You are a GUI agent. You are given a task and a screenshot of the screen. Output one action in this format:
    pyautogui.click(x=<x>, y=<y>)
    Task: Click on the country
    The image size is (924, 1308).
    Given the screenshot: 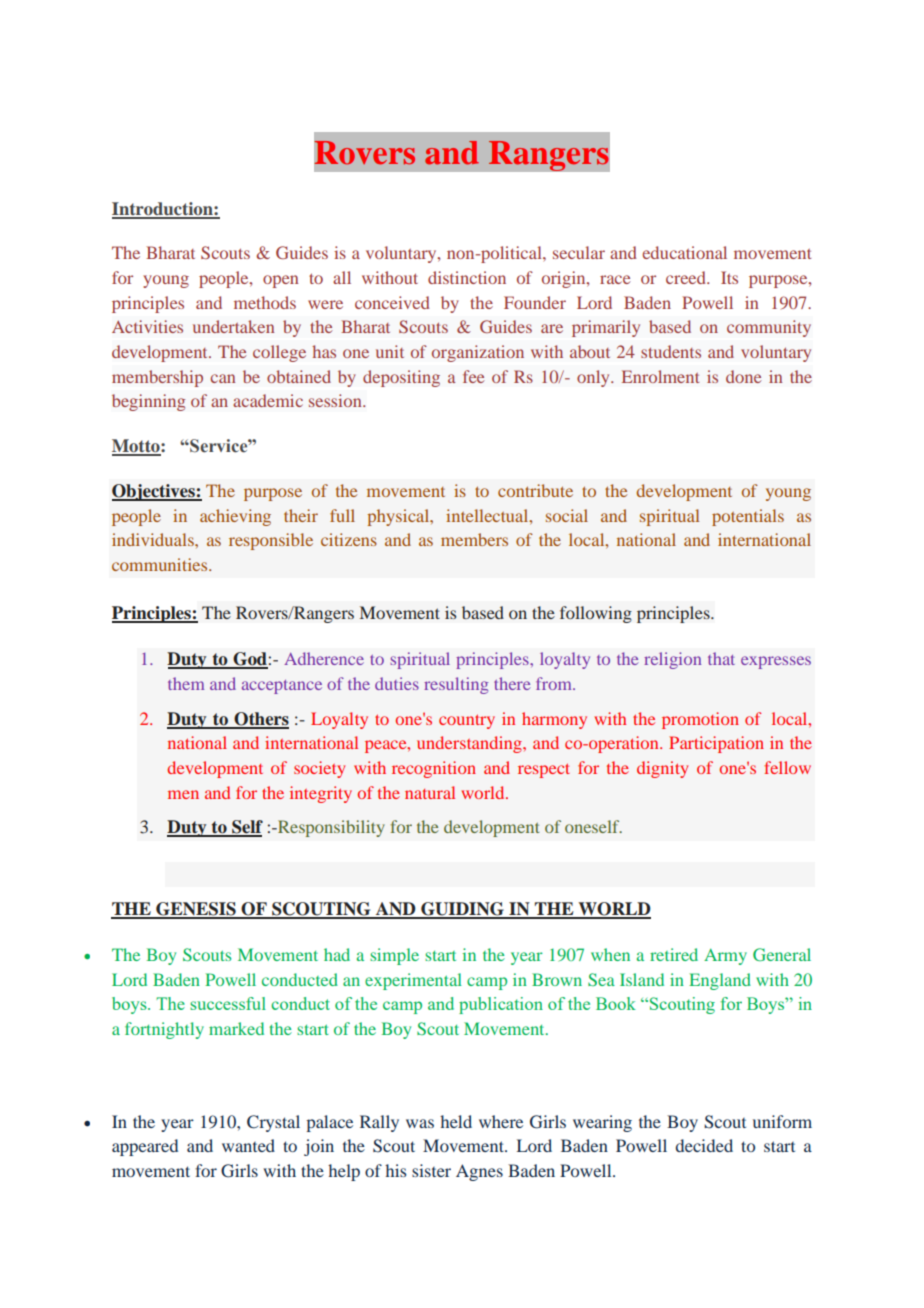 What is the action you would take?
    pyautogui.click(x=467, y=721)
